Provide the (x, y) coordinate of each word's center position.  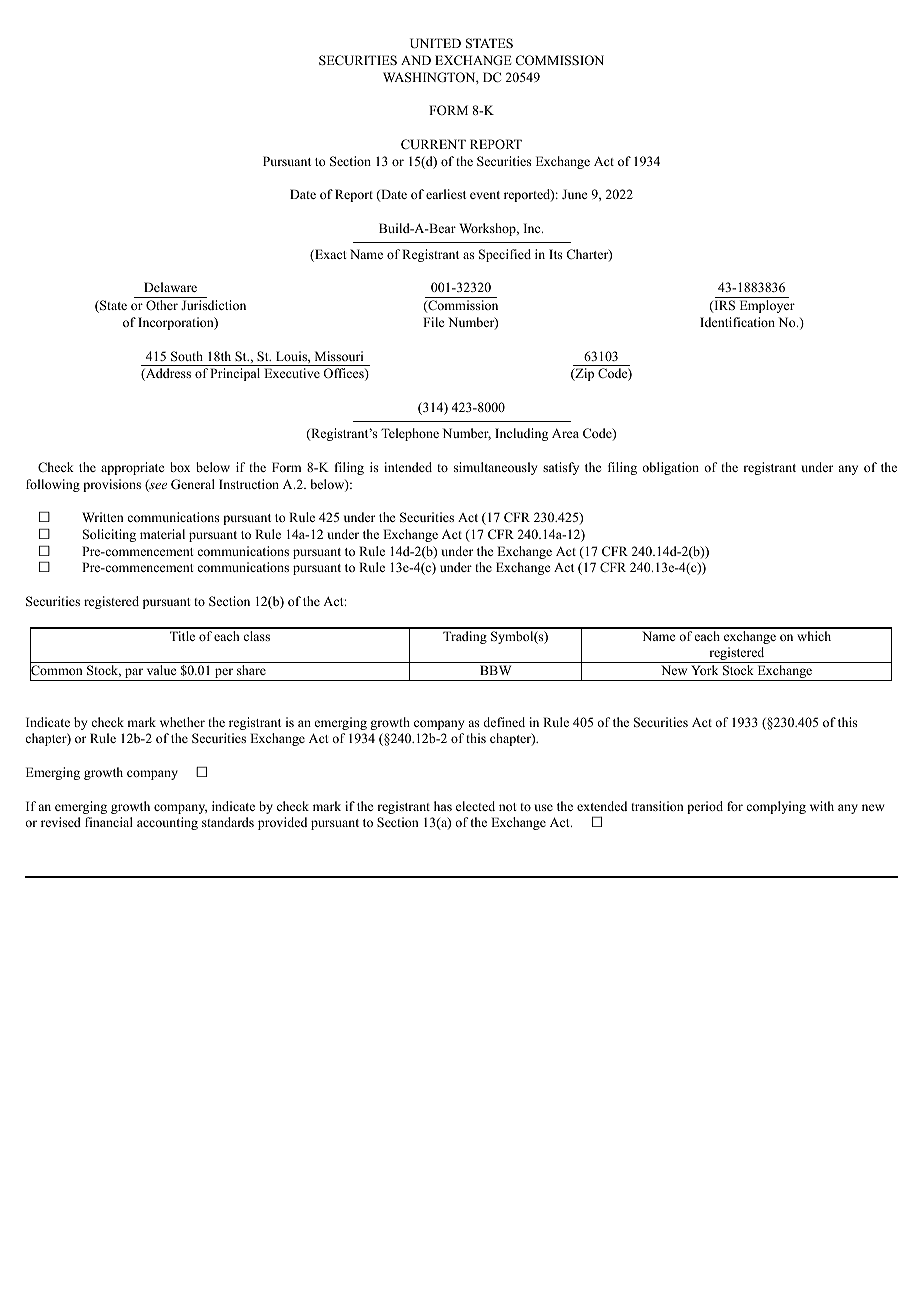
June (575, 194)
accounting (167, 823)
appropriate (133, 468)
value (162, 670)
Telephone (410, 434)
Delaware (170, 287)
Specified (505, 255)
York (704, 670)
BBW (495, 670)
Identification (737, 322)
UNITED (435, 43)
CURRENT (433, 144)
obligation (670, 468)
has (443, 806)
